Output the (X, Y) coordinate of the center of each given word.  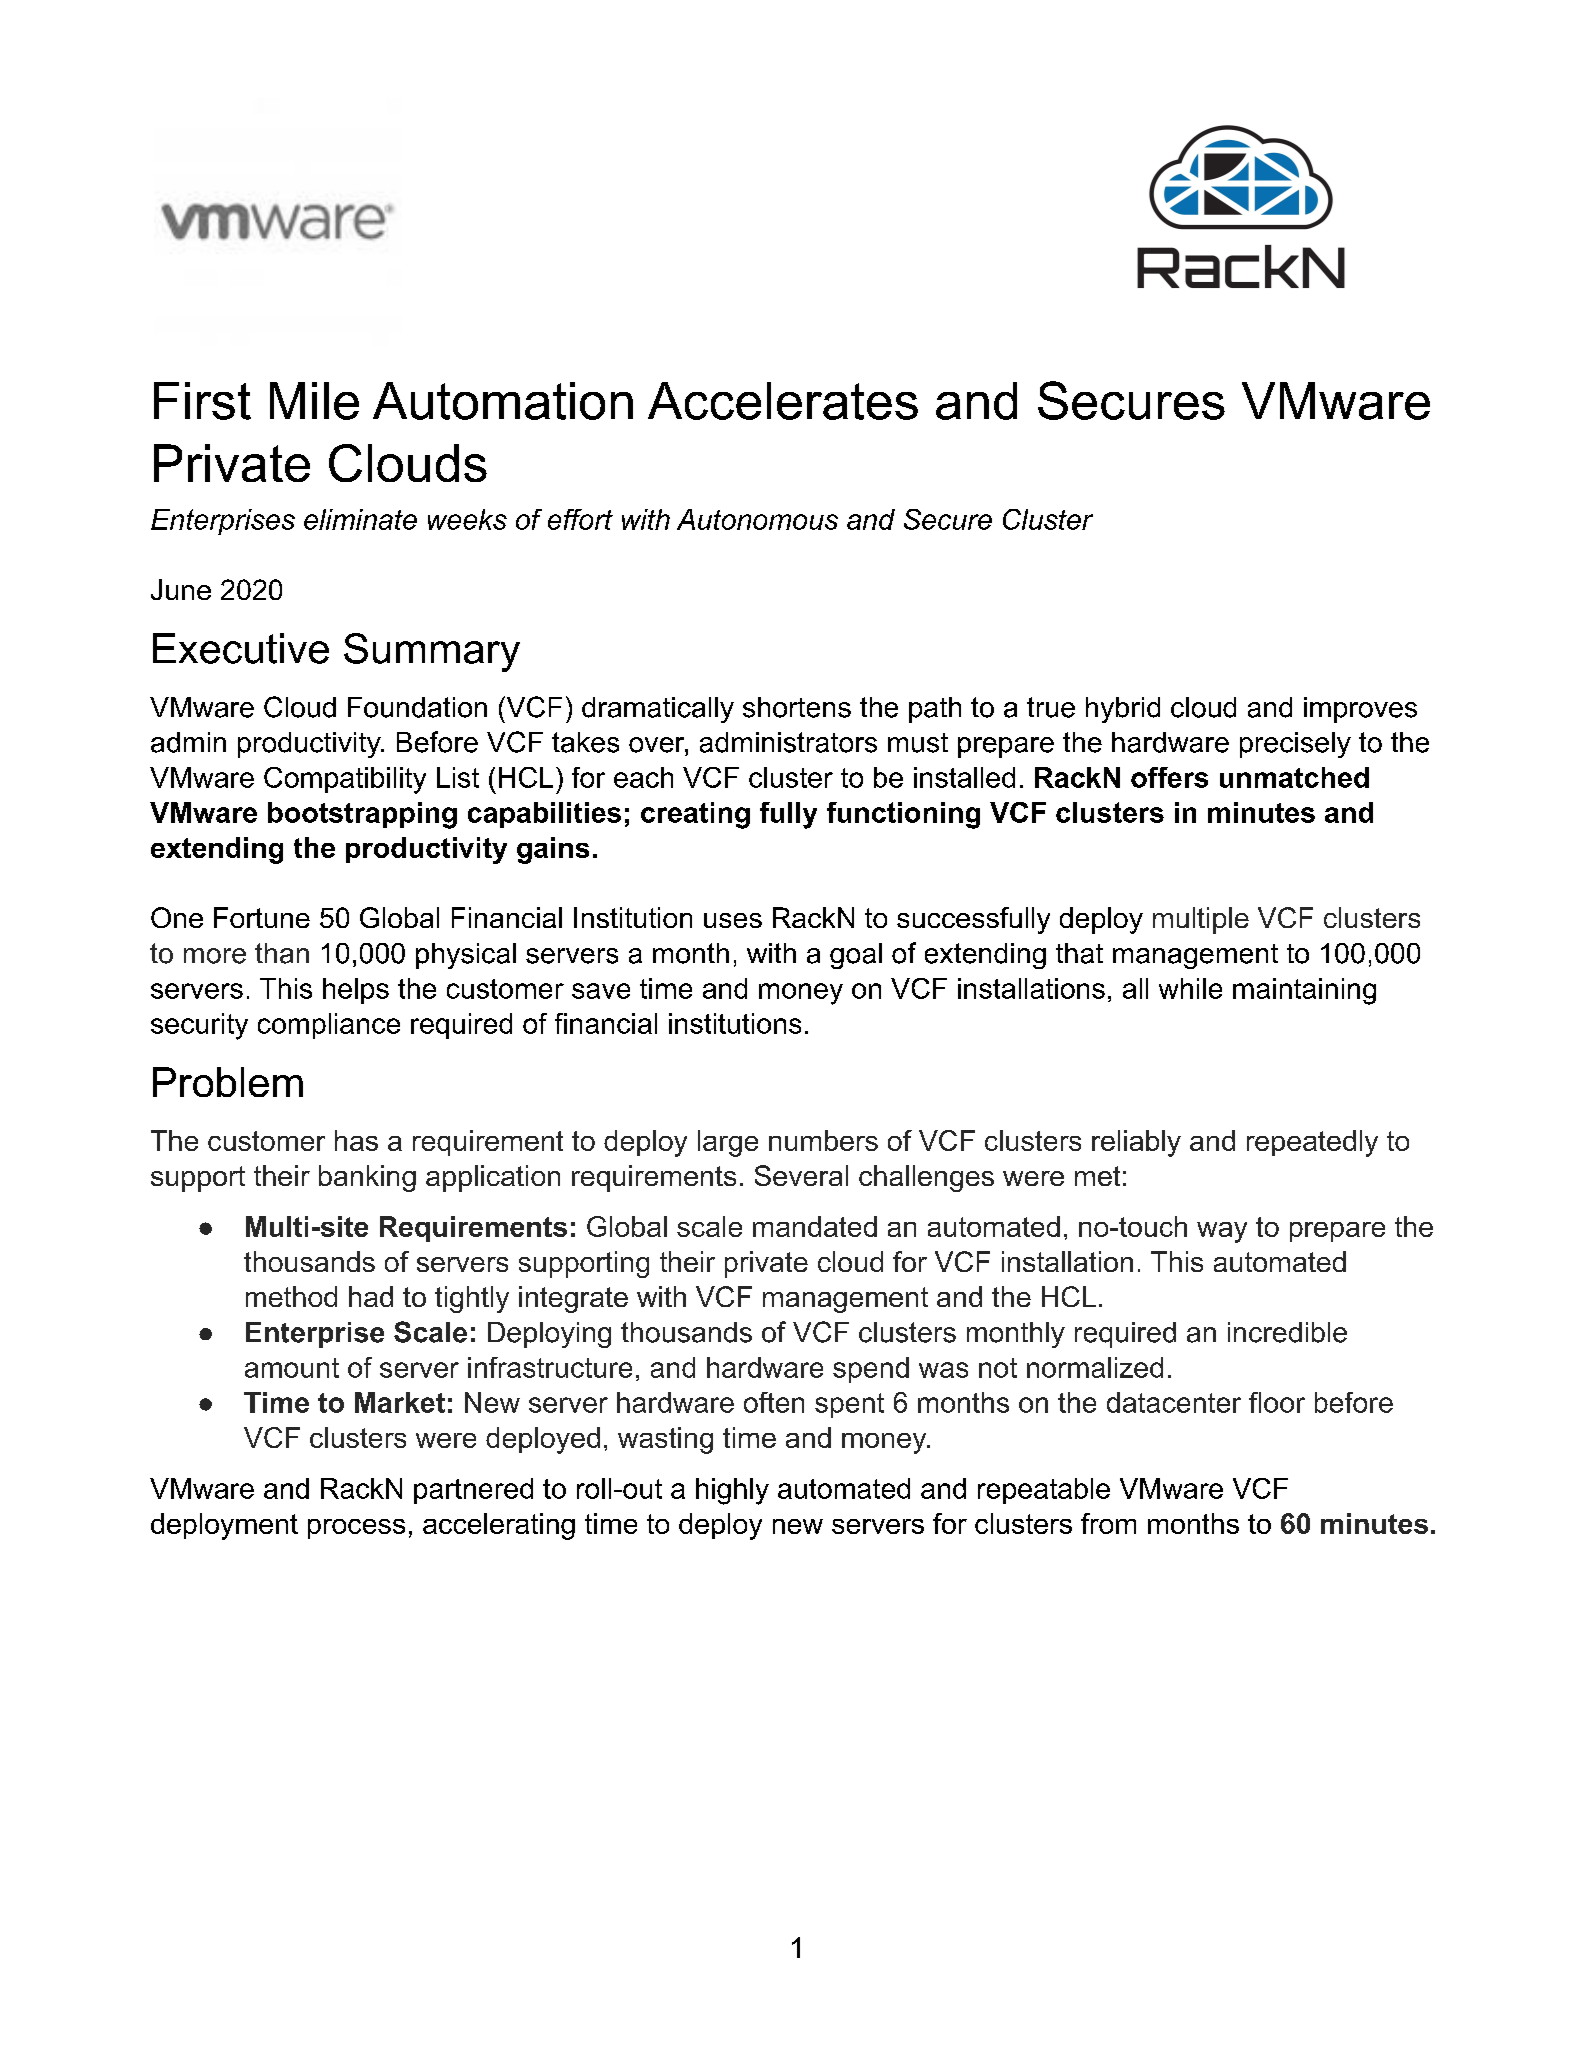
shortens (797, 707)
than (282, 953)
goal (856, 956)
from (1108, 1523)
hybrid (1123, 710)
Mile (314, 401)
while (1190, 988)
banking (367, 1178)
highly (732, 1491)
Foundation (417, 707)
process (356, 1529)
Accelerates (783, 401)
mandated (815, 1226)
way (1222, 1232)
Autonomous (757, 519)
